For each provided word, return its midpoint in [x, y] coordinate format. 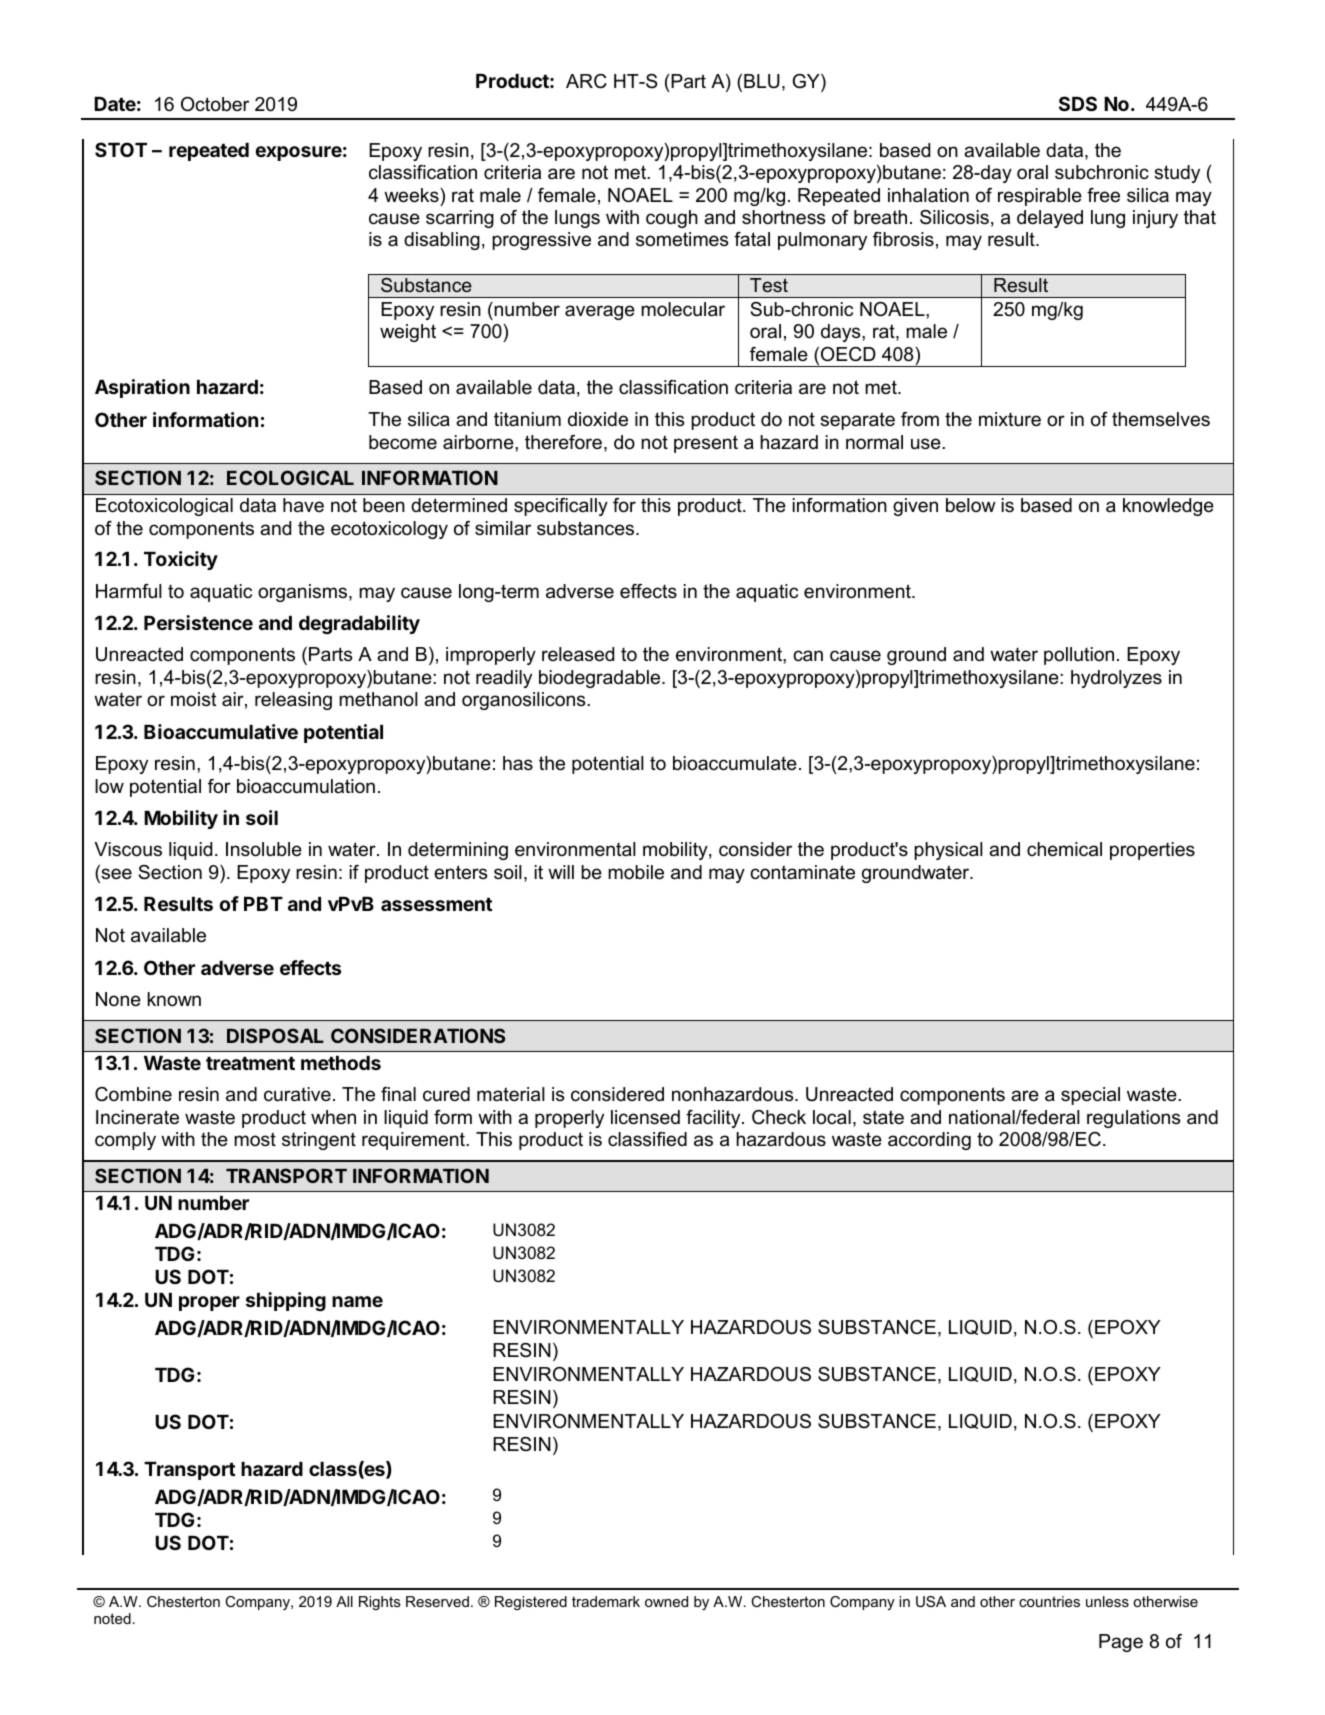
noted [112, 1618]
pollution [1079, 656]
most [255, 1139]
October [215, 104]
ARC [586, 81]
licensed [645, 1117]
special [1090, 1096]
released [578, 654]
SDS [1078, 103]
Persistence [198, 622]
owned [666, 1601]
